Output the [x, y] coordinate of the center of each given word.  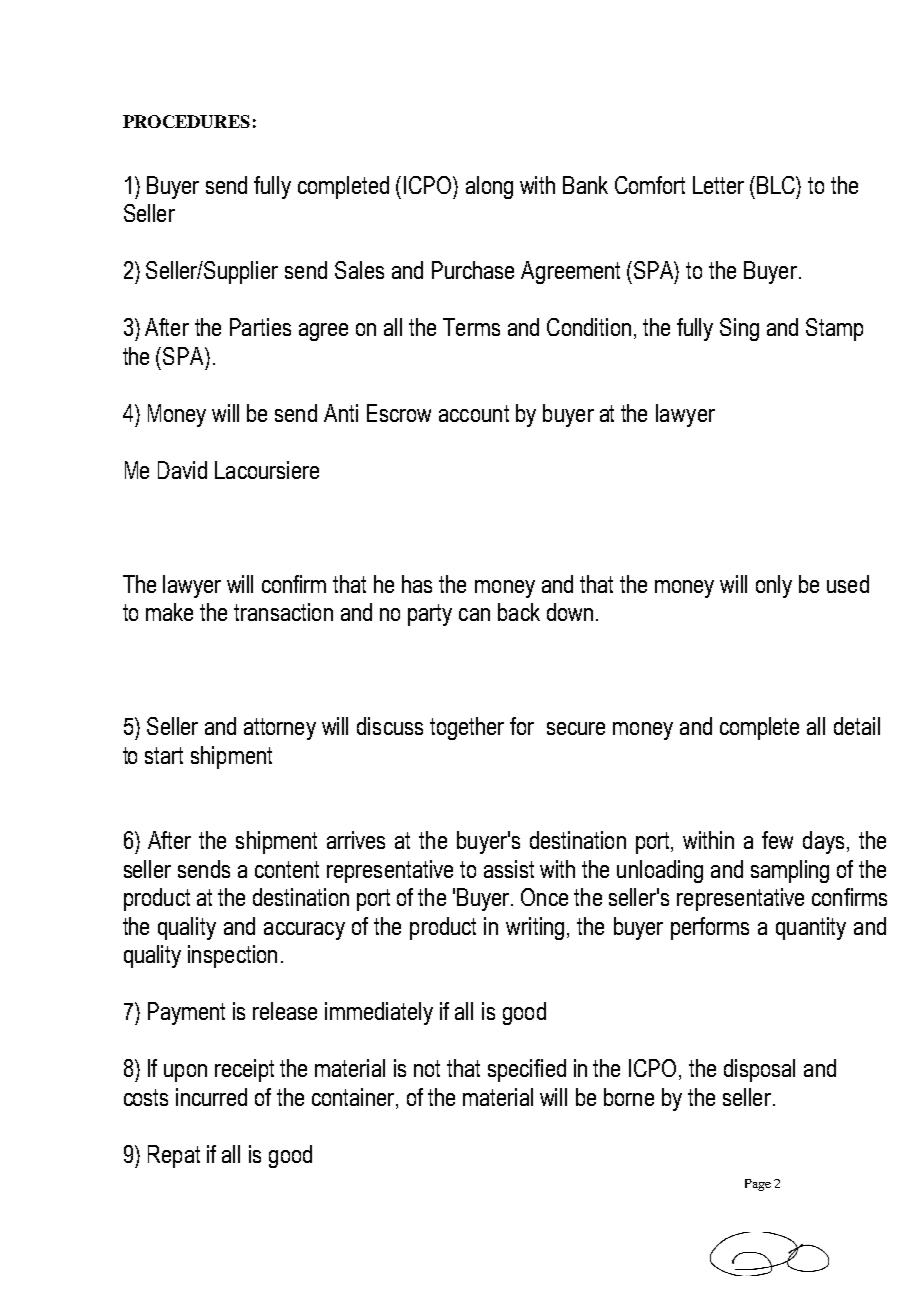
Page [758, 1185]
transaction [283, 612]
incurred [211, 1097]
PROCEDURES [186, 121]
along [489, 187]
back [519, 612]
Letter [718, 185]
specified [527, 1070]
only [774, 586]
